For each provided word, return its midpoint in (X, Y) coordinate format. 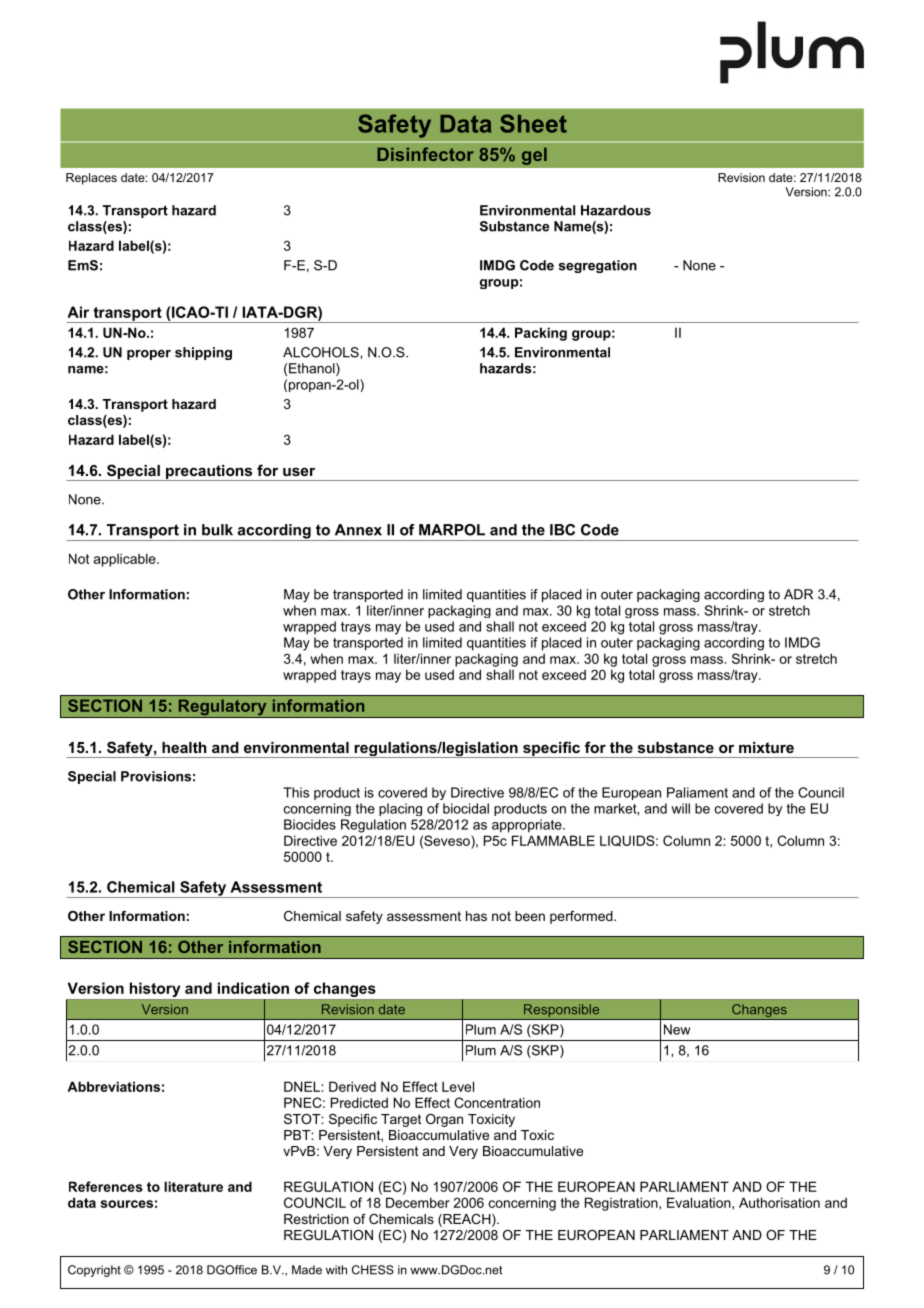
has (476, 916)
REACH (467, 1220)
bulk (217, 530)
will (680, 808)
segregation (597, 266)
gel (534, 156)
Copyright (94, 1271)
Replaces (91, 179)
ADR (798, 594)
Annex (358, 530)
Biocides (310, 824)
